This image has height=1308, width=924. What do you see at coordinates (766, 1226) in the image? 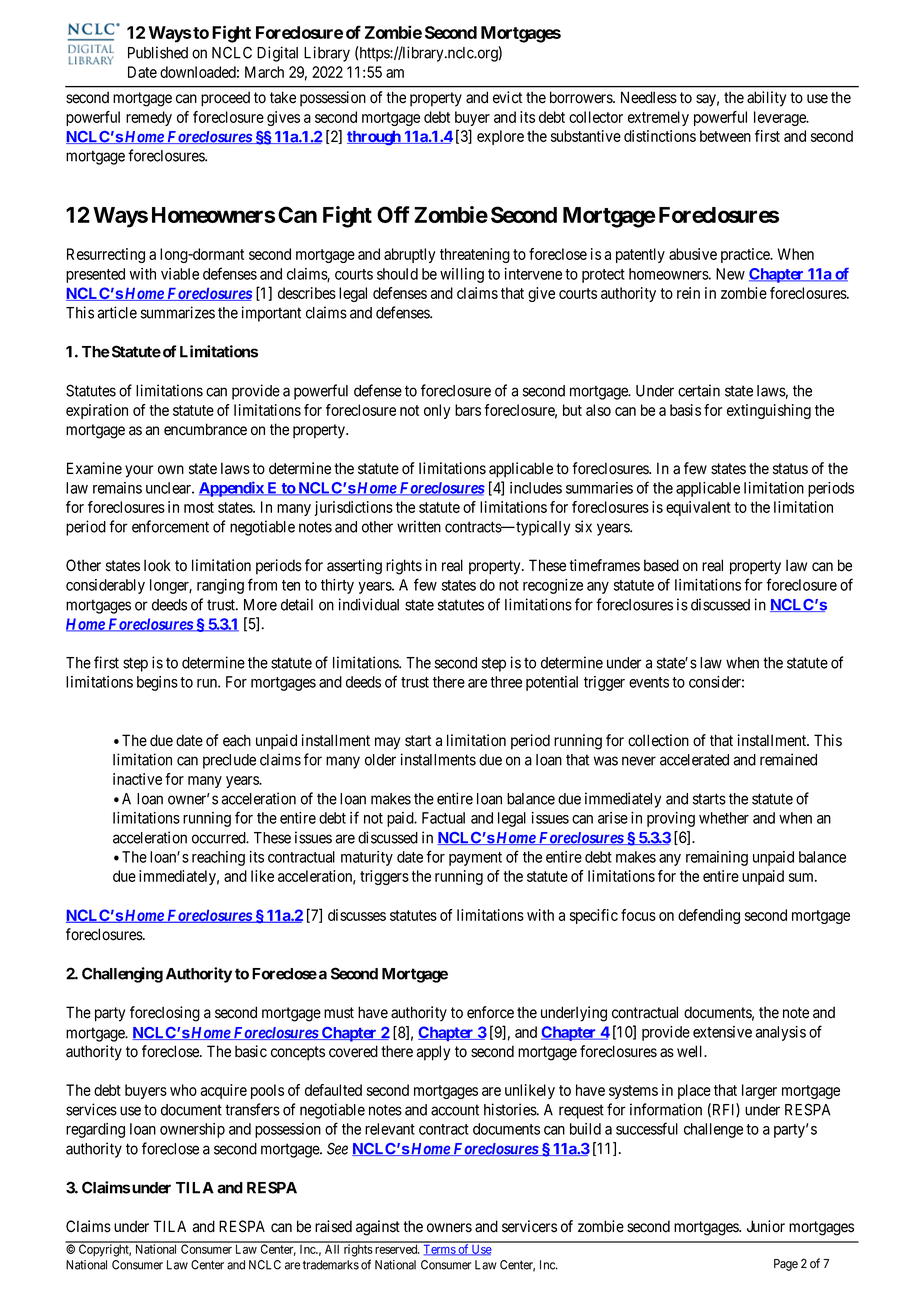
I see `Junior` at bounding box center [766, 1226].
